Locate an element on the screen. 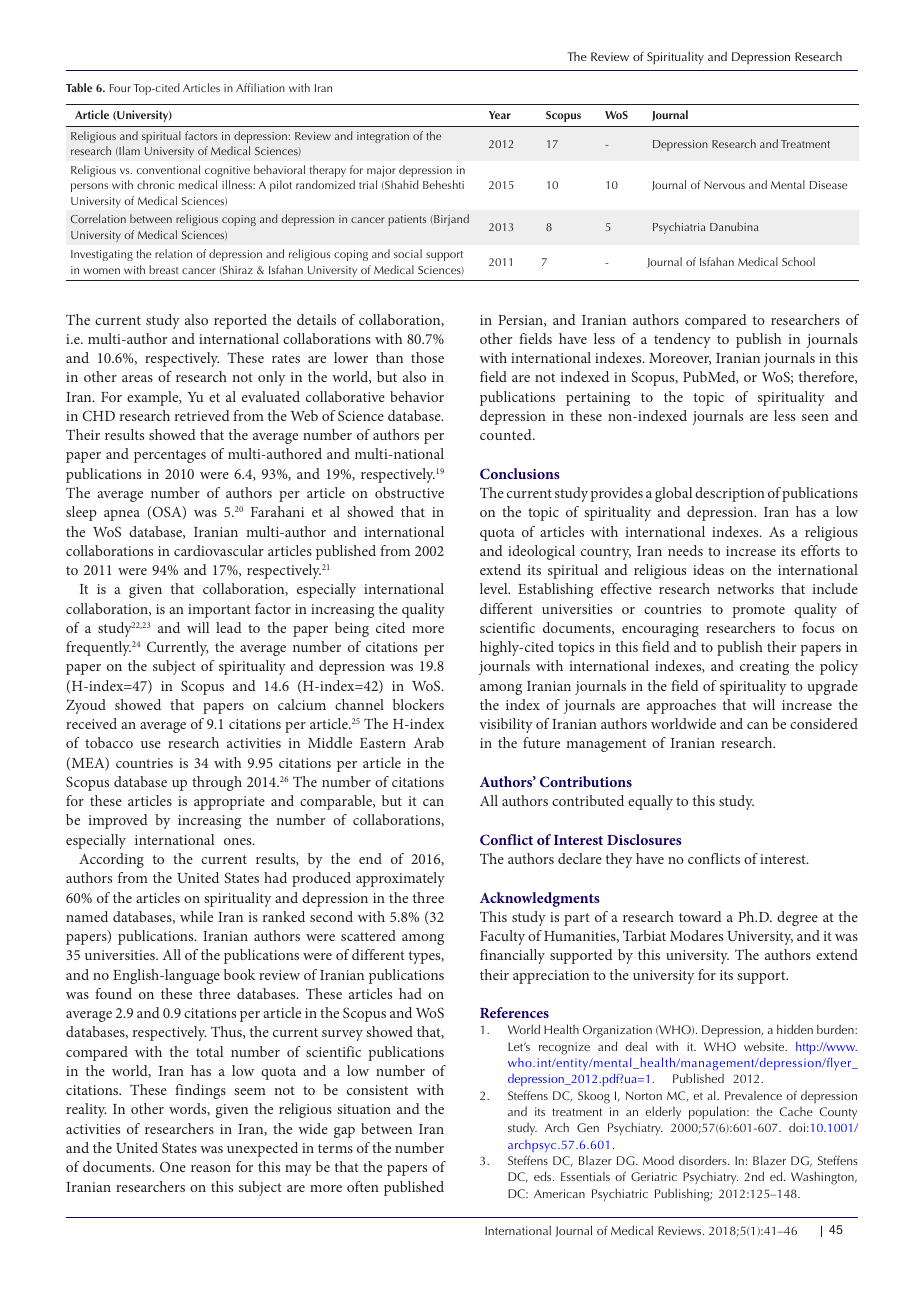  toward is located at coordinates (700, 916).
